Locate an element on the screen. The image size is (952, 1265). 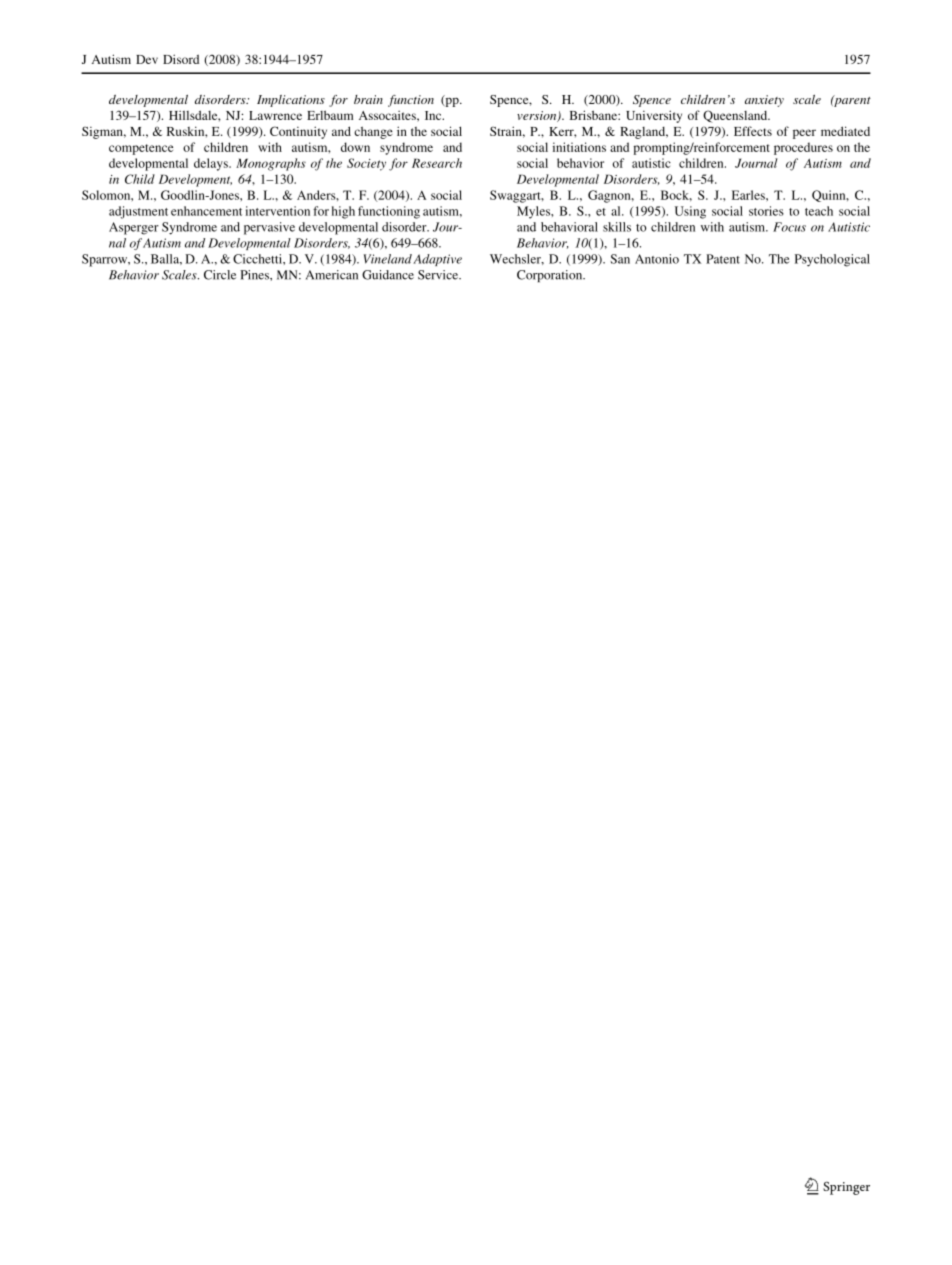
Research is located at coordinates (437, 163).
